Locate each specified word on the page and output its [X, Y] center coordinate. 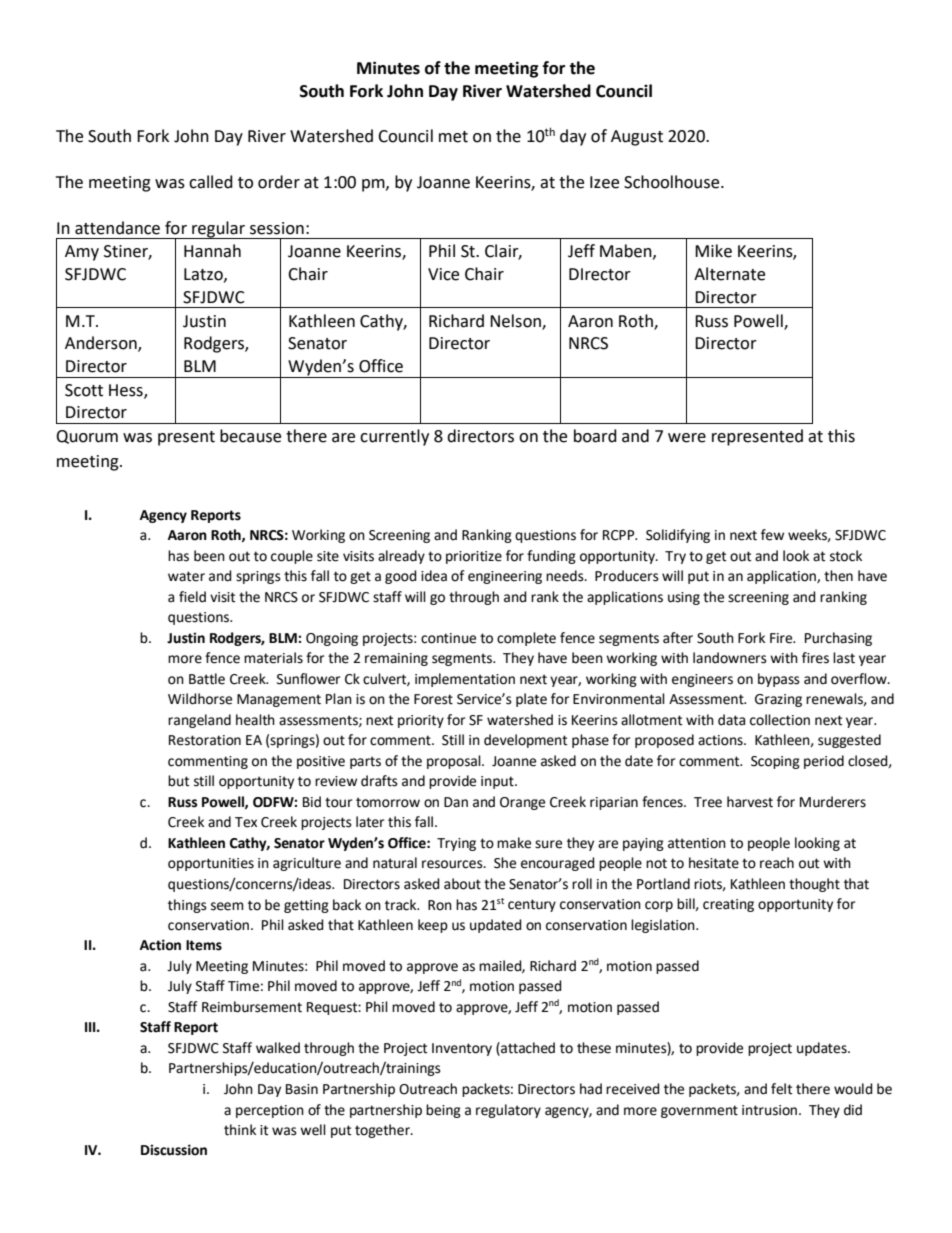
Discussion [174, 1150]
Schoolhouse [673, 182]
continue [448, 638]
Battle [207, 679]
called [211, 182]
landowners [730, 658]
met [453, 137]
